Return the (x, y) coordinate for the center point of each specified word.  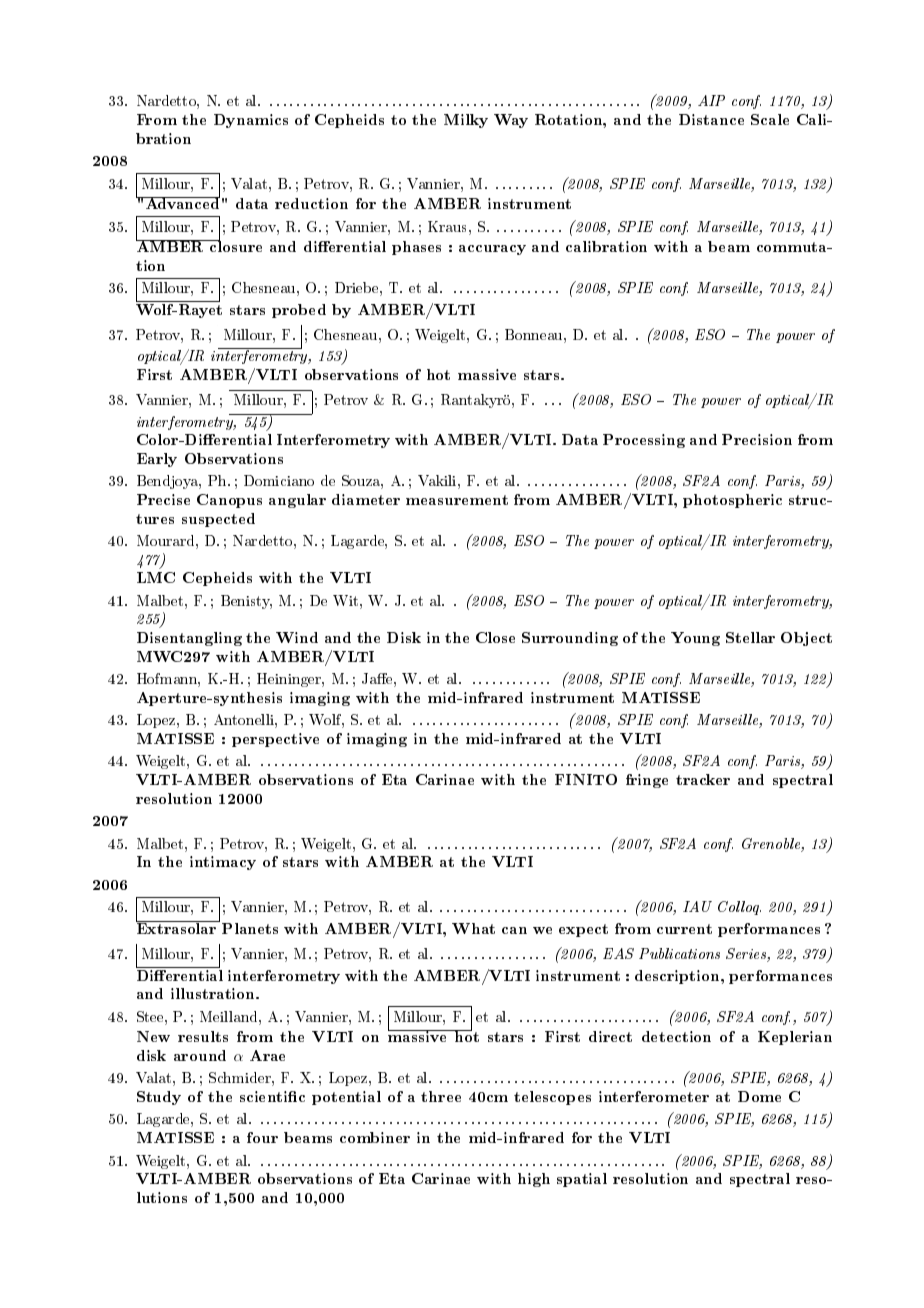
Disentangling (189, 639)
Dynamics (251, 121)
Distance (711, 119)
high (534, 1180)
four (262, 1137)
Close (495, 637)
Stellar (750, 637)
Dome (759, 1096)
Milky (466, 121)
